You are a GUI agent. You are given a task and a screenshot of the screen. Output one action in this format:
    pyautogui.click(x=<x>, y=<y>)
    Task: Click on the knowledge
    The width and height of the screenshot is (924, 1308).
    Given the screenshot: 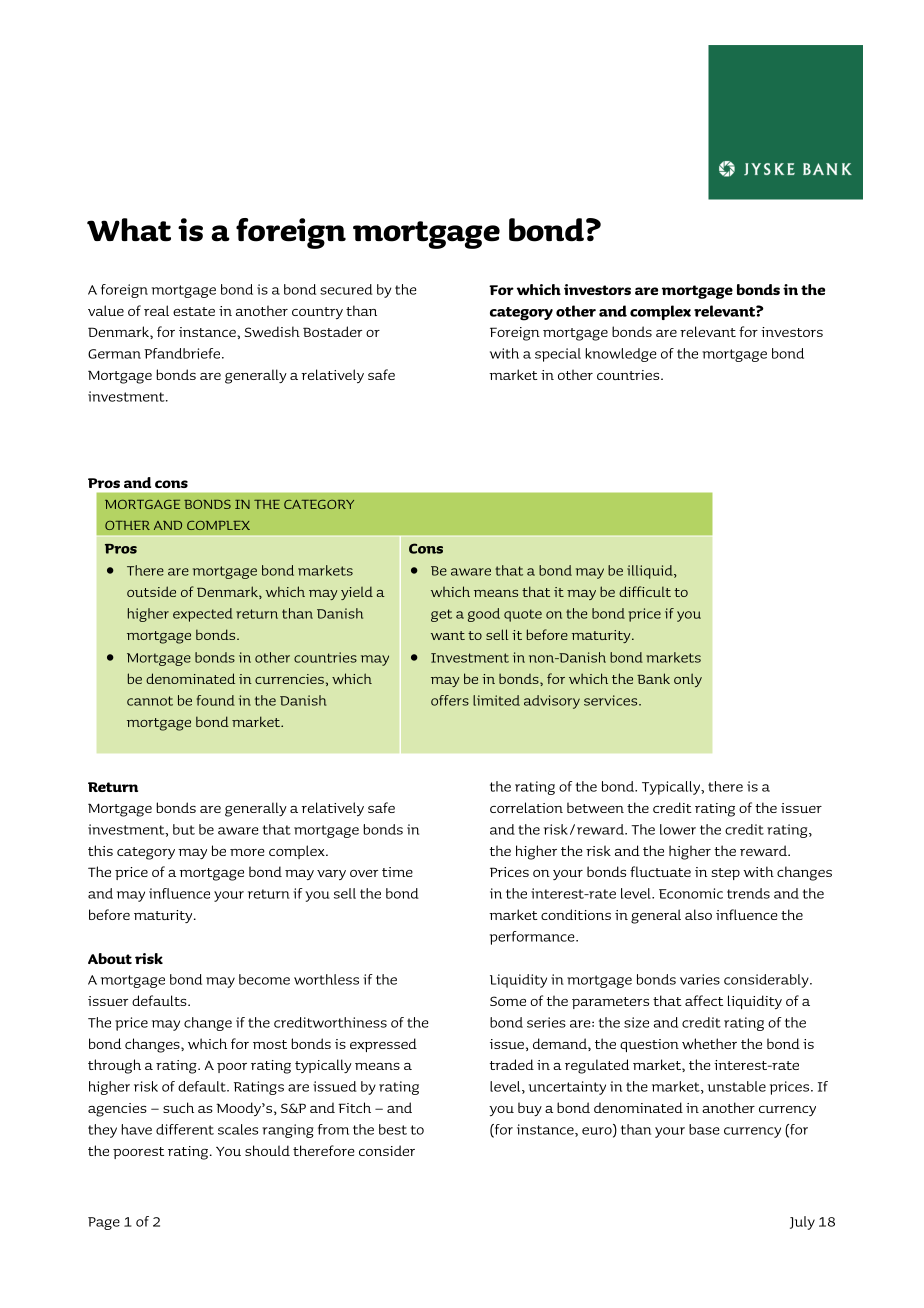 What is the action you would take?
    pyautogui.click(x=621, y=355)
